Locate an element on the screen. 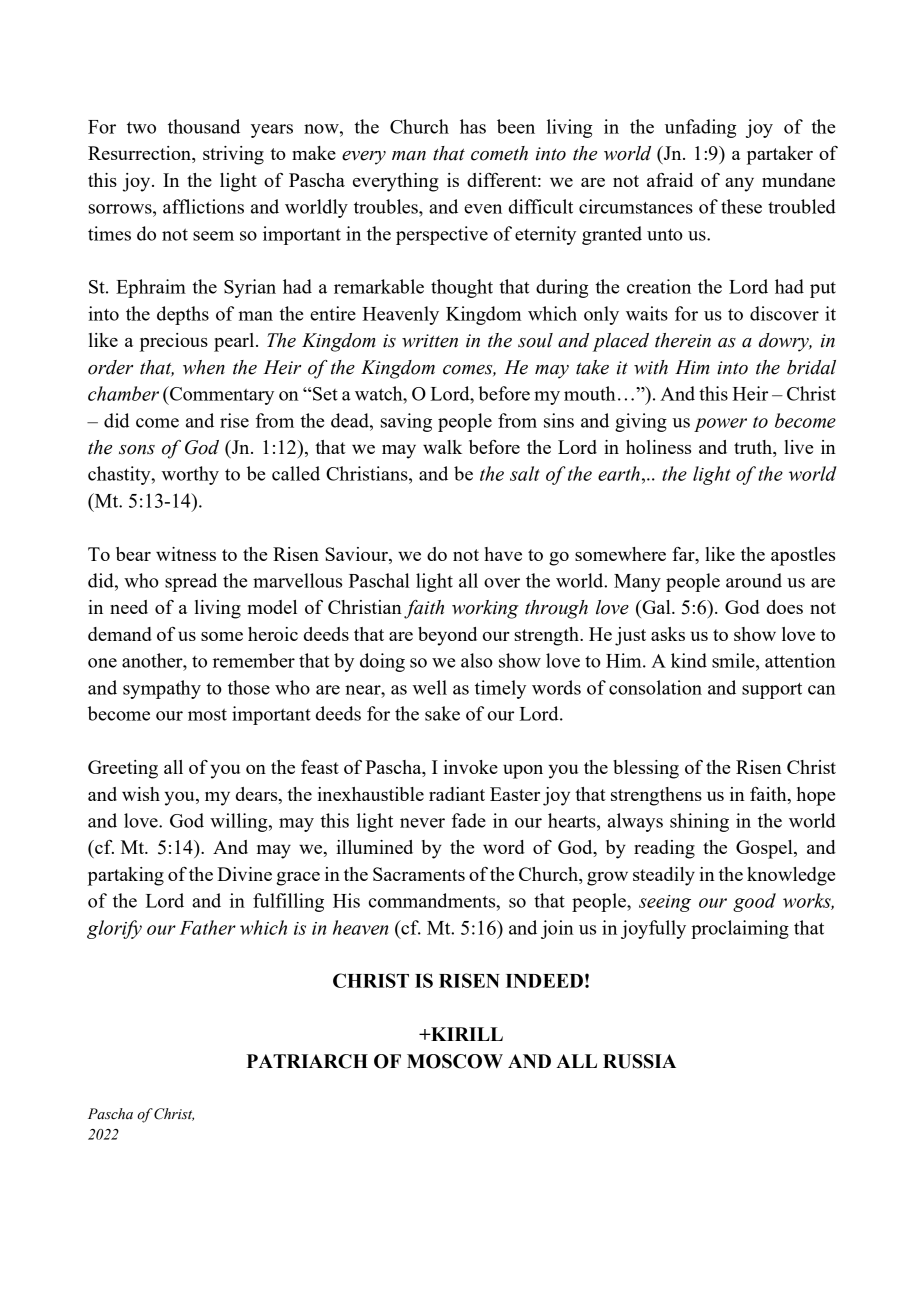 This screenshot has height=1307, width=924. PATRIARCH is located at coordinates (307, 1061).
